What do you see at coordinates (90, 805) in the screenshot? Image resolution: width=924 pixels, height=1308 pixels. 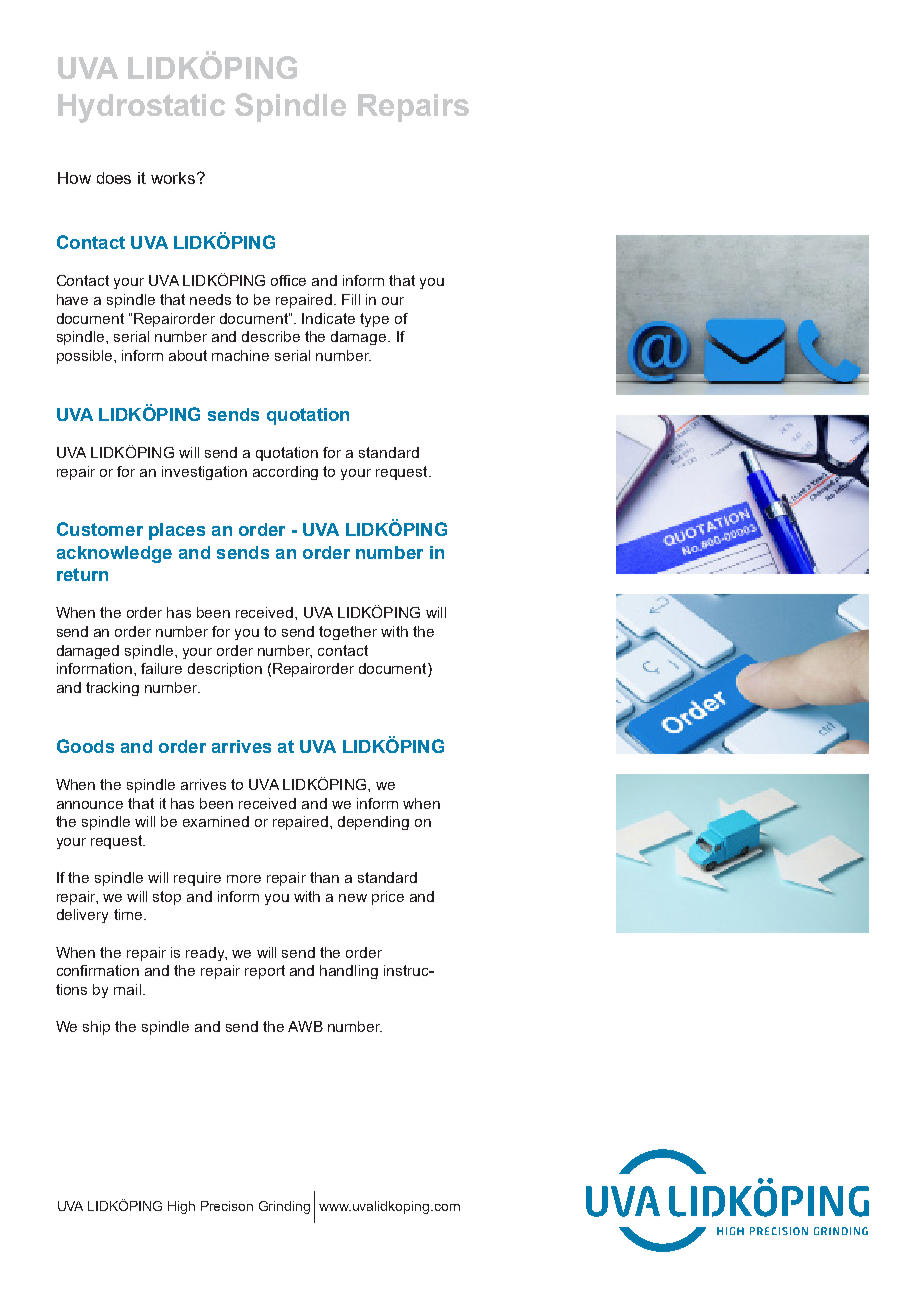 I see `announce` at bounding box center [90, 805].
